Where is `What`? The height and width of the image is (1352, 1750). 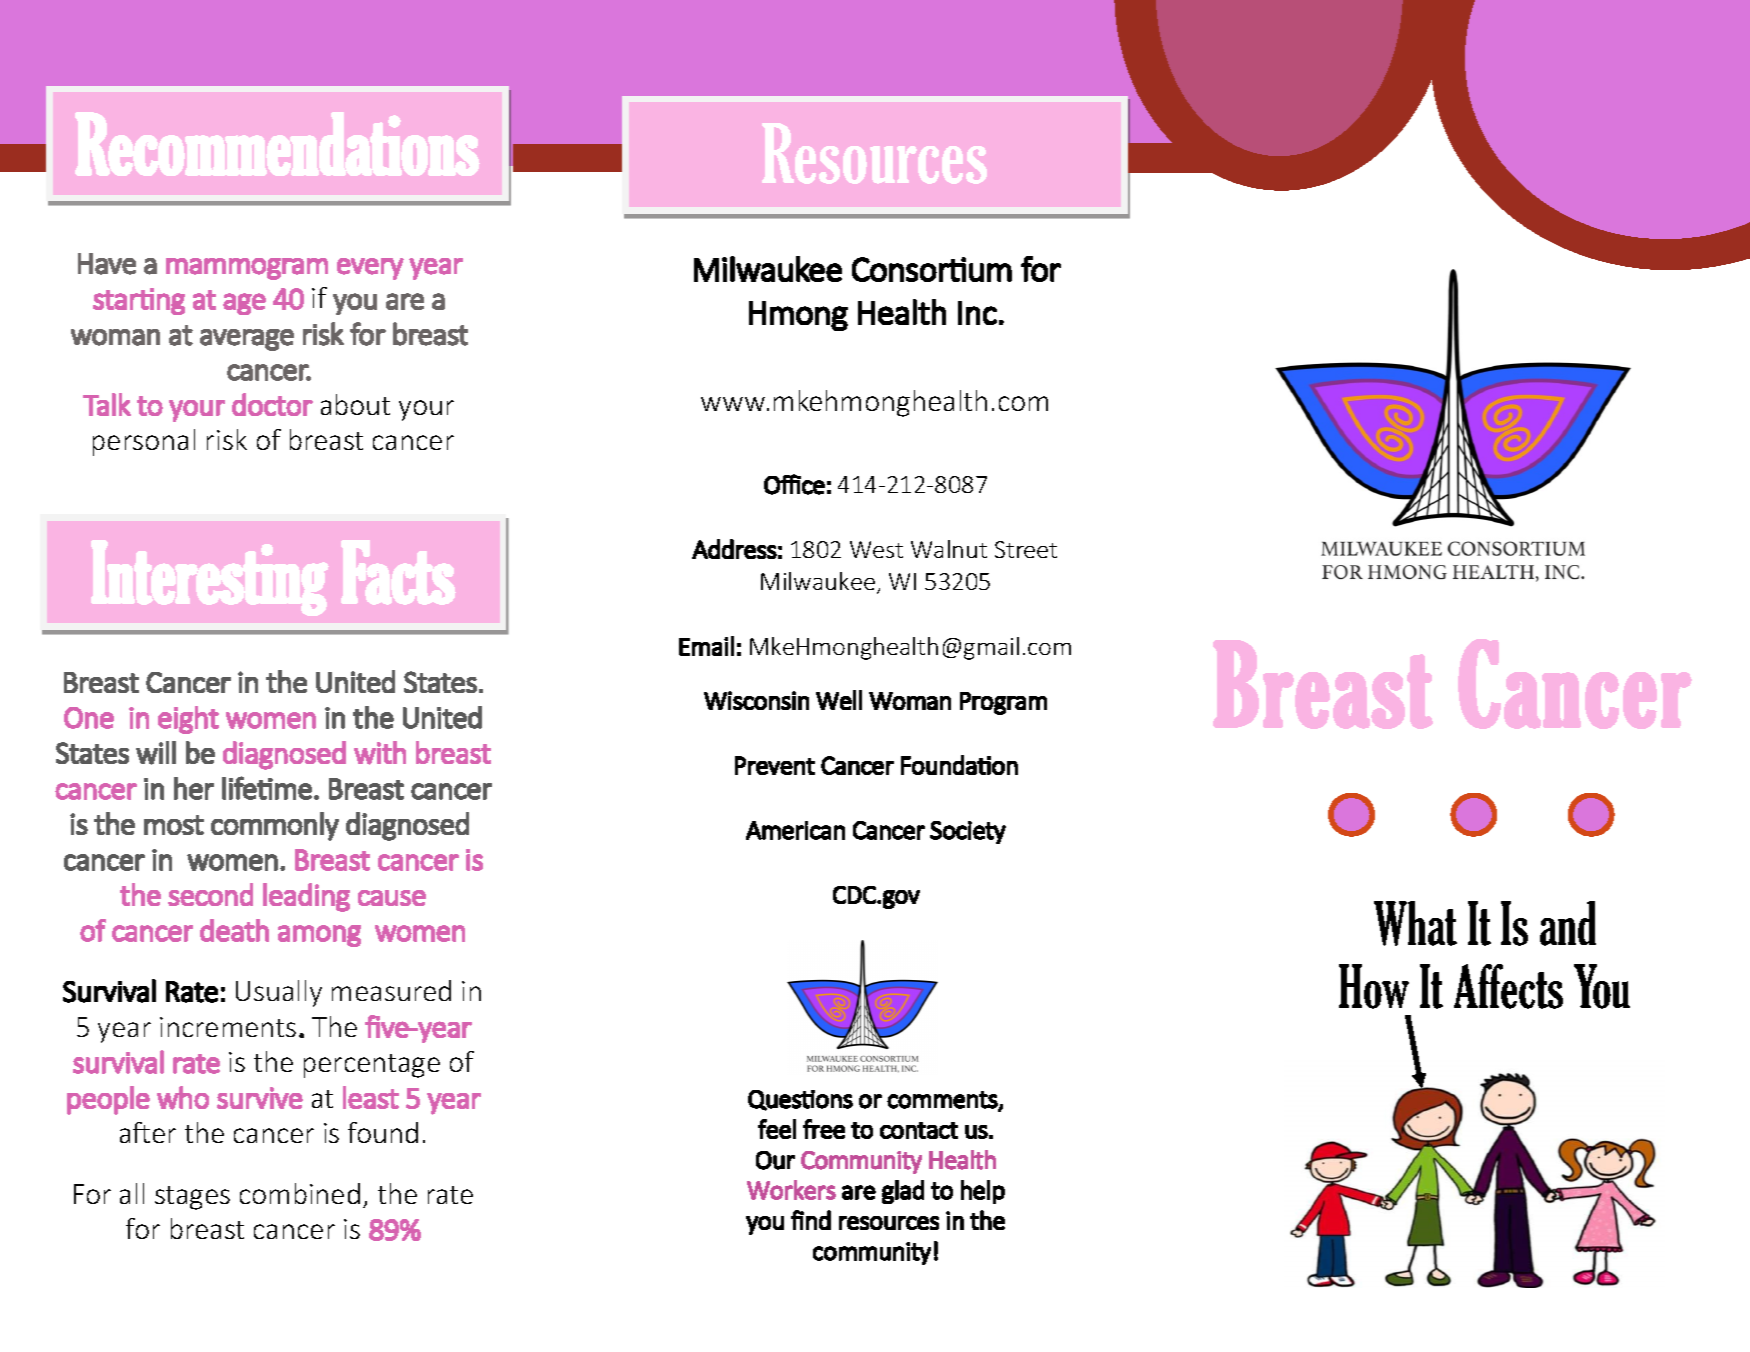
What is located at coordinates (1415, 923).
